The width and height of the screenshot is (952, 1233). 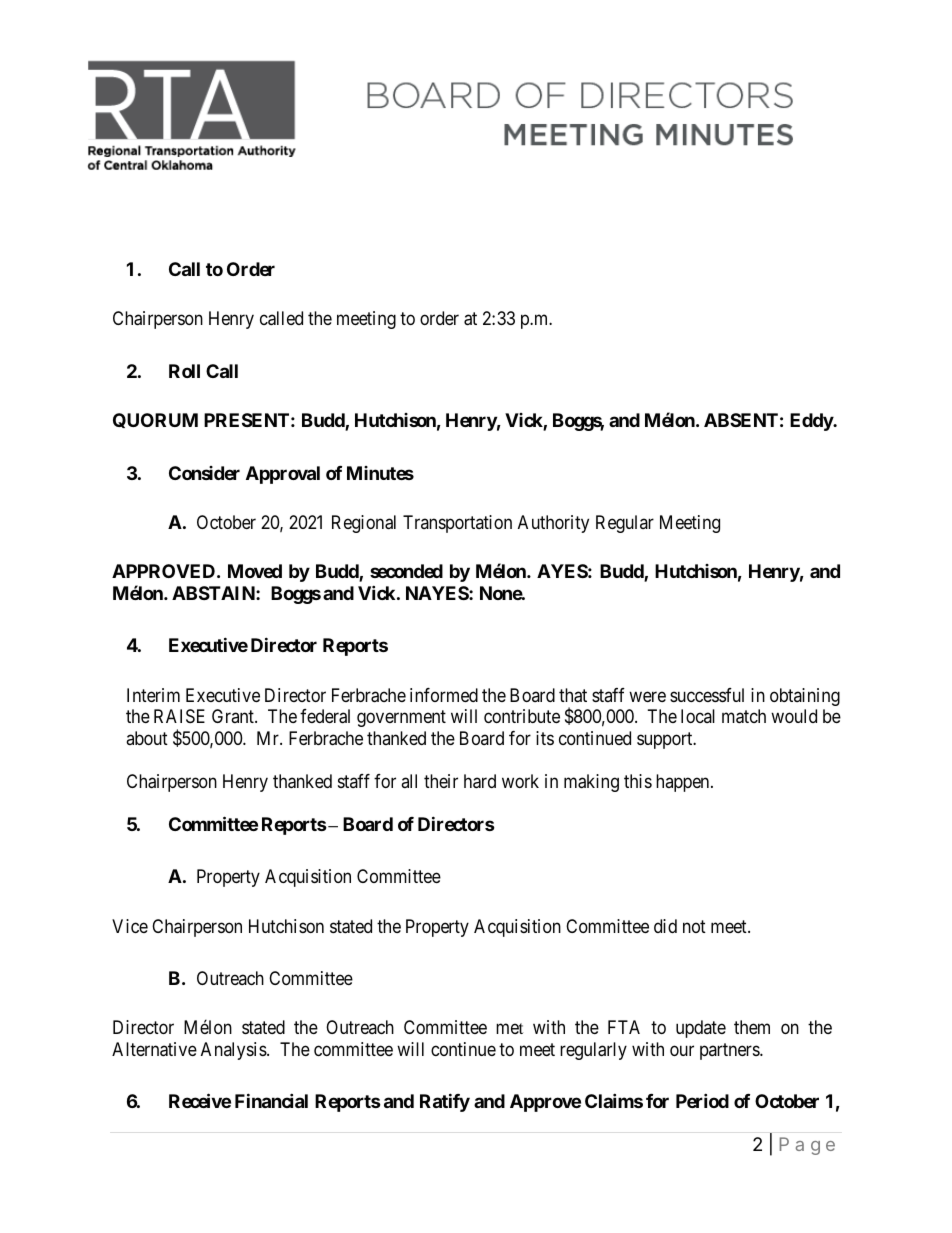 What do you see at coordinates (812, 422) in the screenshot?
I see `Eddy` at bounding box center [812, 422].
